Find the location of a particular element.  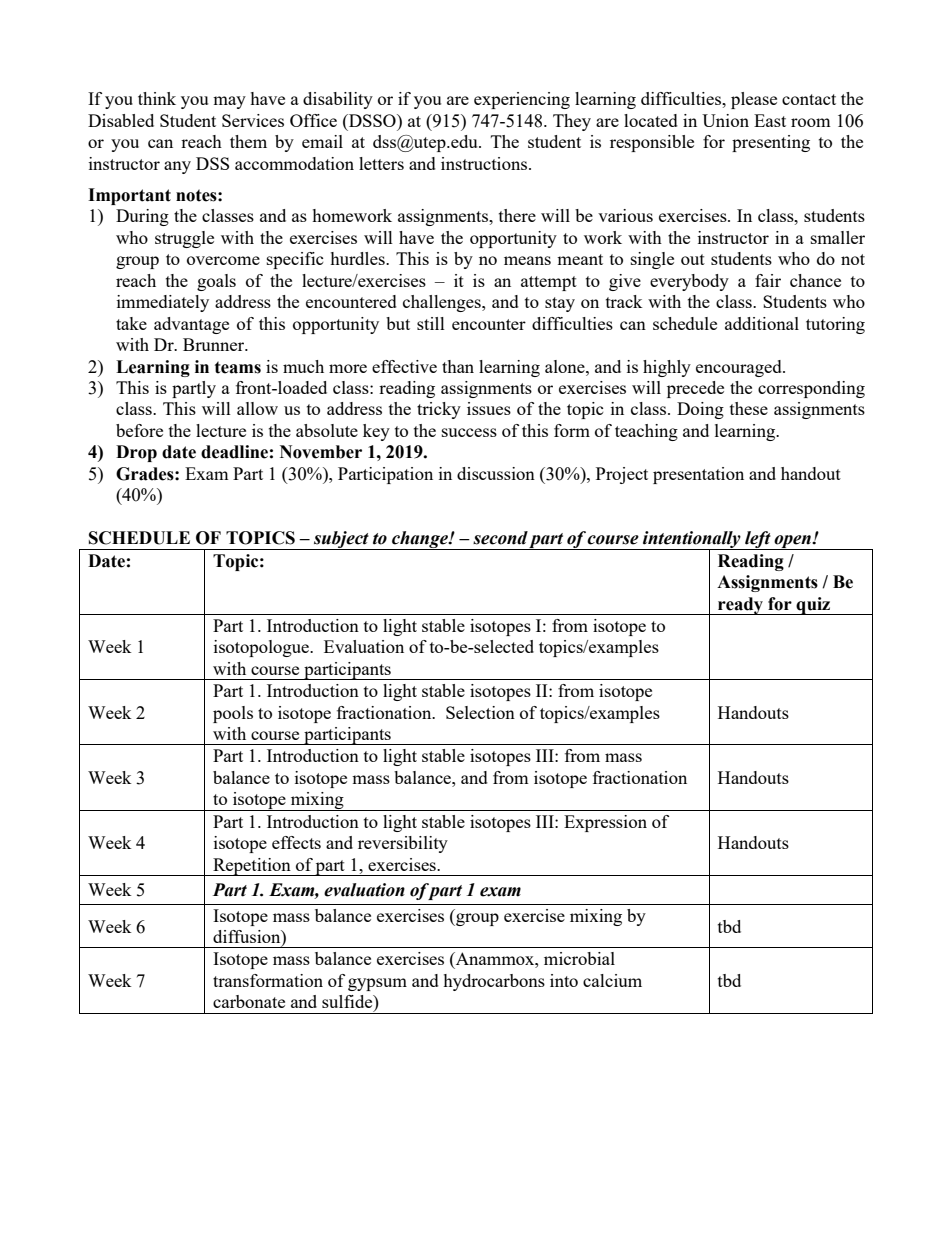

hydrocarbons is located at coordinates (494, 982).
